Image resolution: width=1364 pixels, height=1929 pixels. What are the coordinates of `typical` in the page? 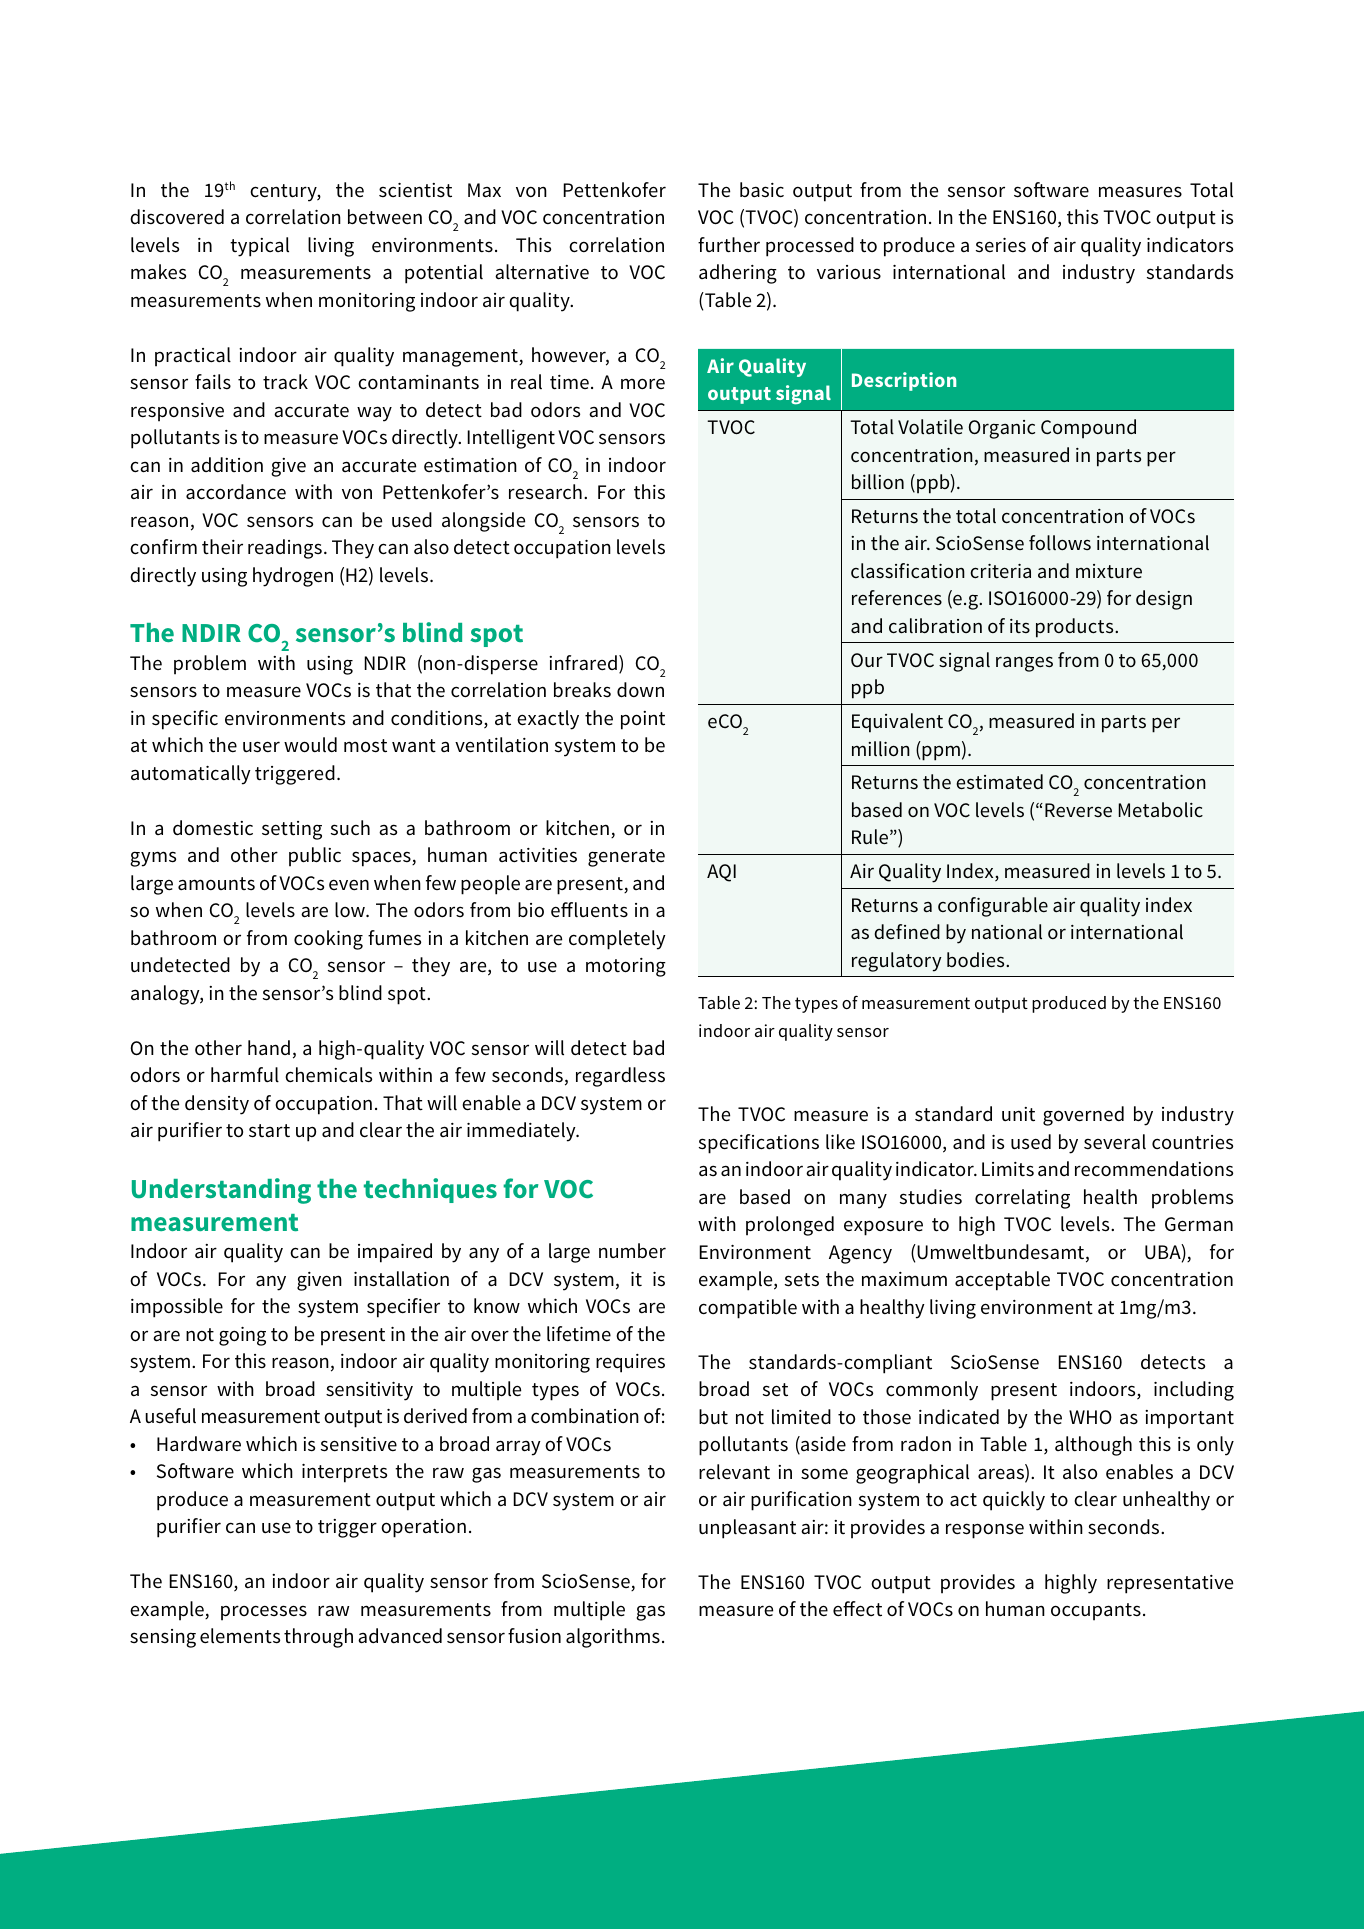 It's located at (259, 247).
